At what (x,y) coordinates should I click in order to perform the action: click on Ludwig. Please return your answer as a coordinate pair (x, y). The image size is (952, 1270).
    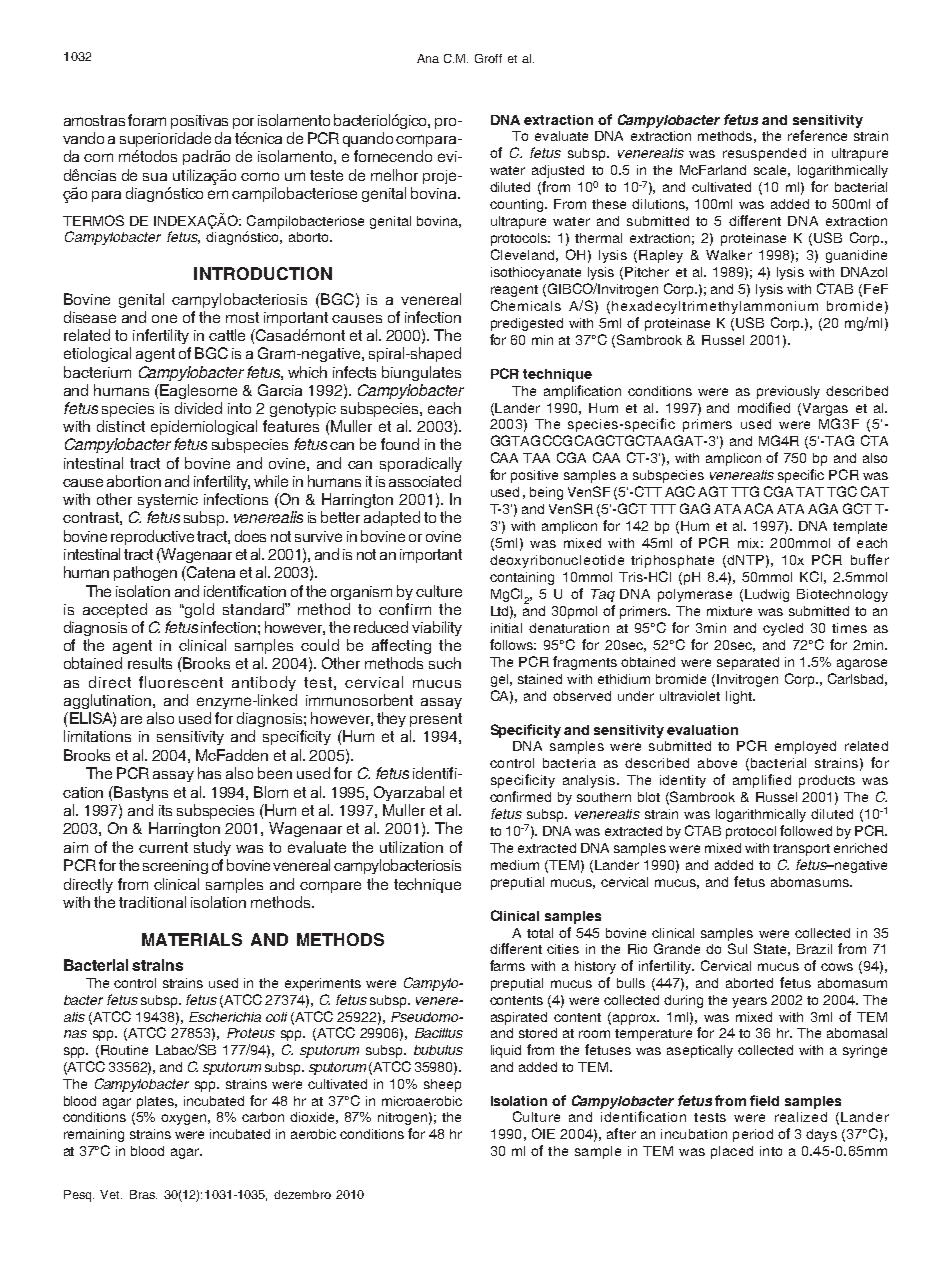
    Looking at the image, I should click on (767, 595).
